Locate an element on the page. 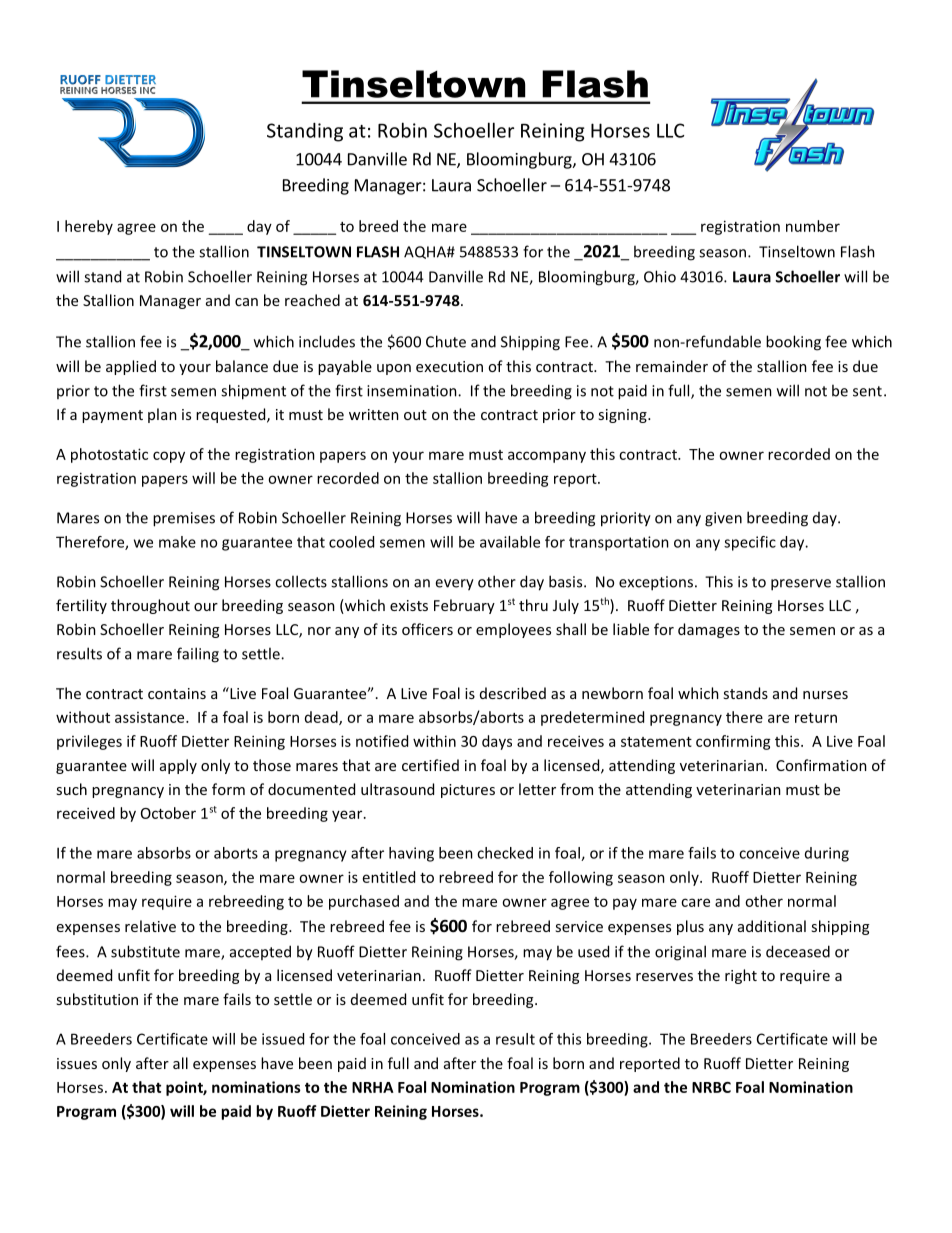  hereby is located at coordinates (89, 227).
